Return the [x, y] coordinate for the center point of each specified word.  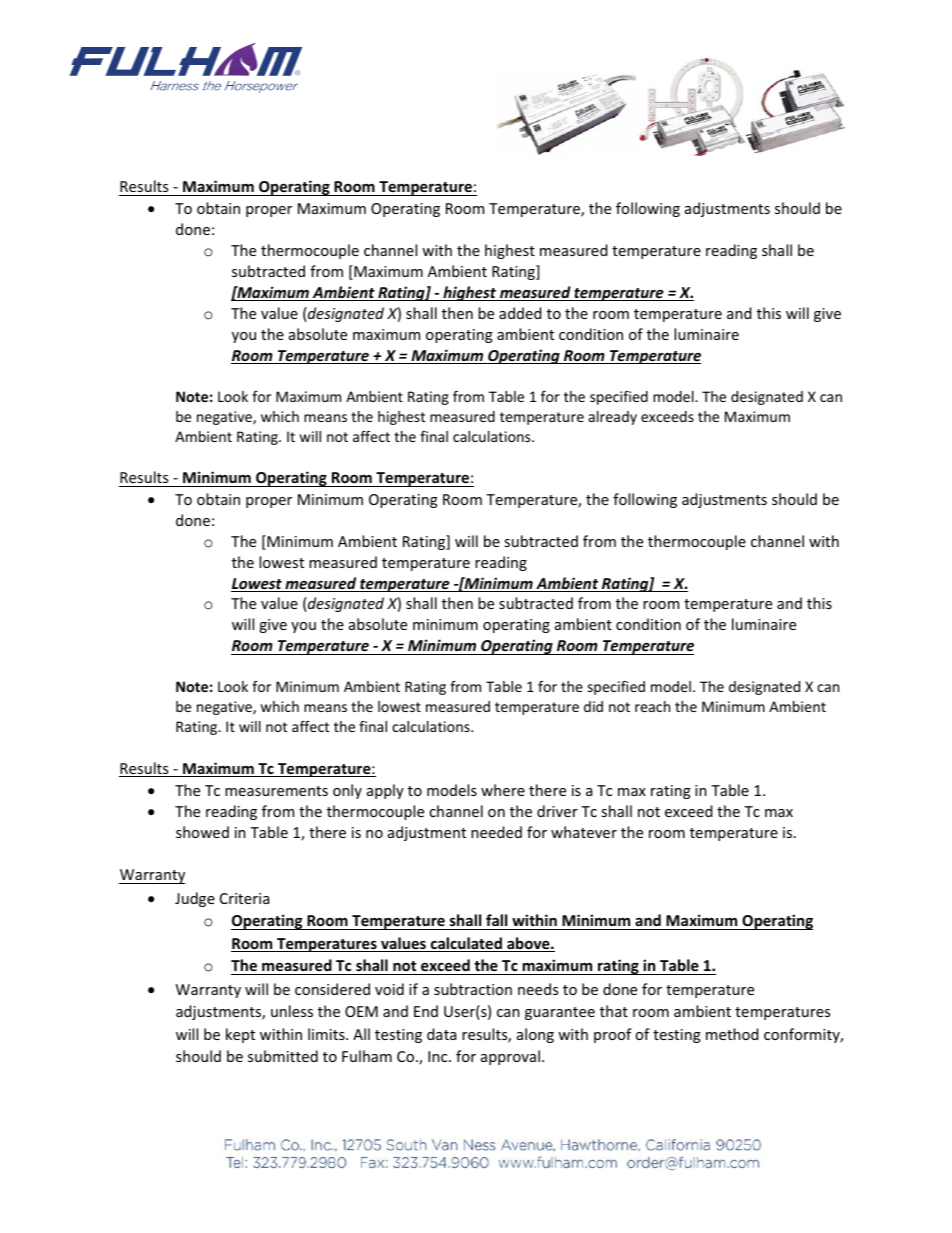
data [441, 1034]
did [593, 706]
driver [557, 811]
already [613, 418]
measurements [276, 791]
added [520, 313]
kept [240, 1035]
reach [652, 706]
